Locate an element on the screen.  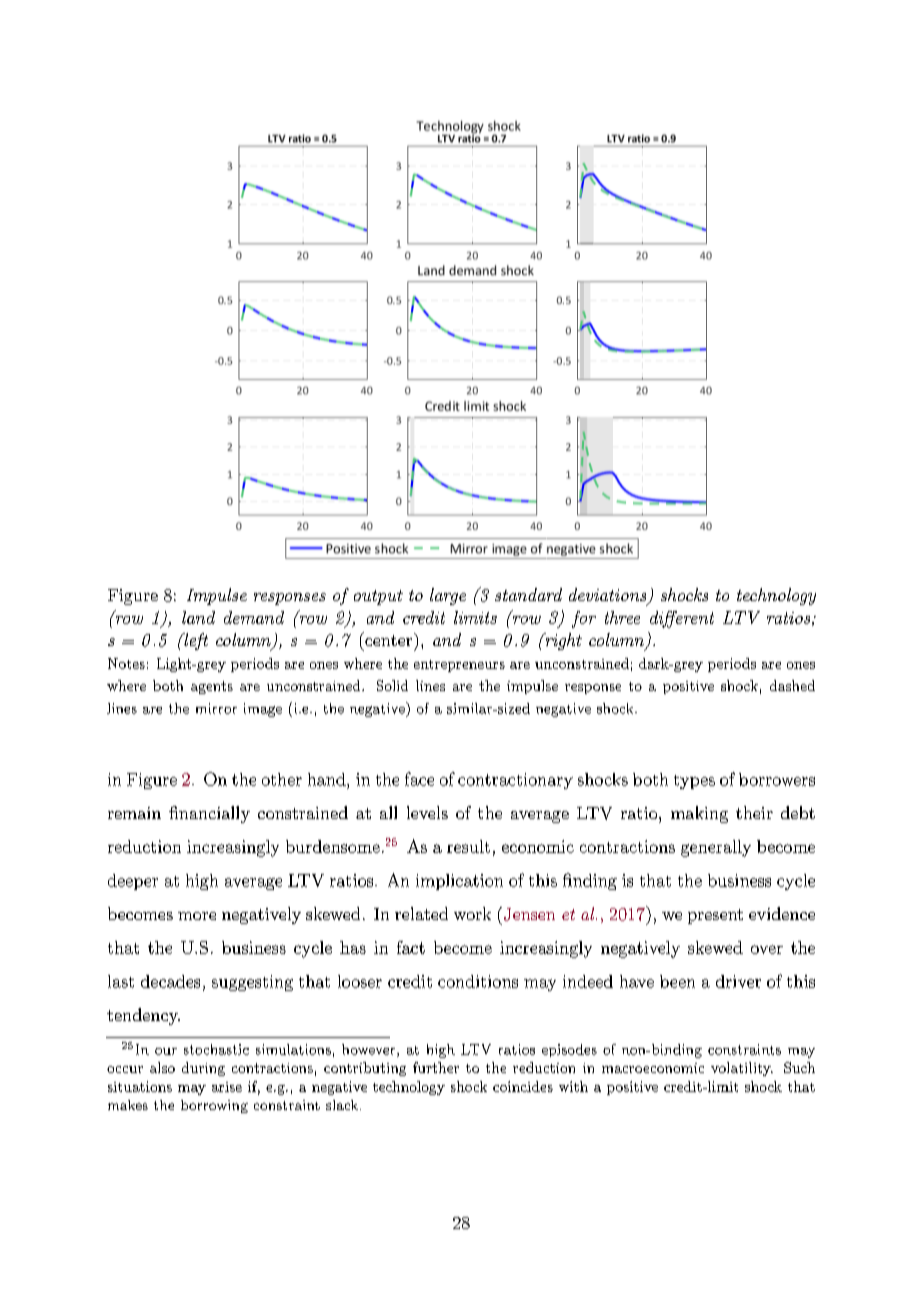
other is located at coordinates (282, 779).
